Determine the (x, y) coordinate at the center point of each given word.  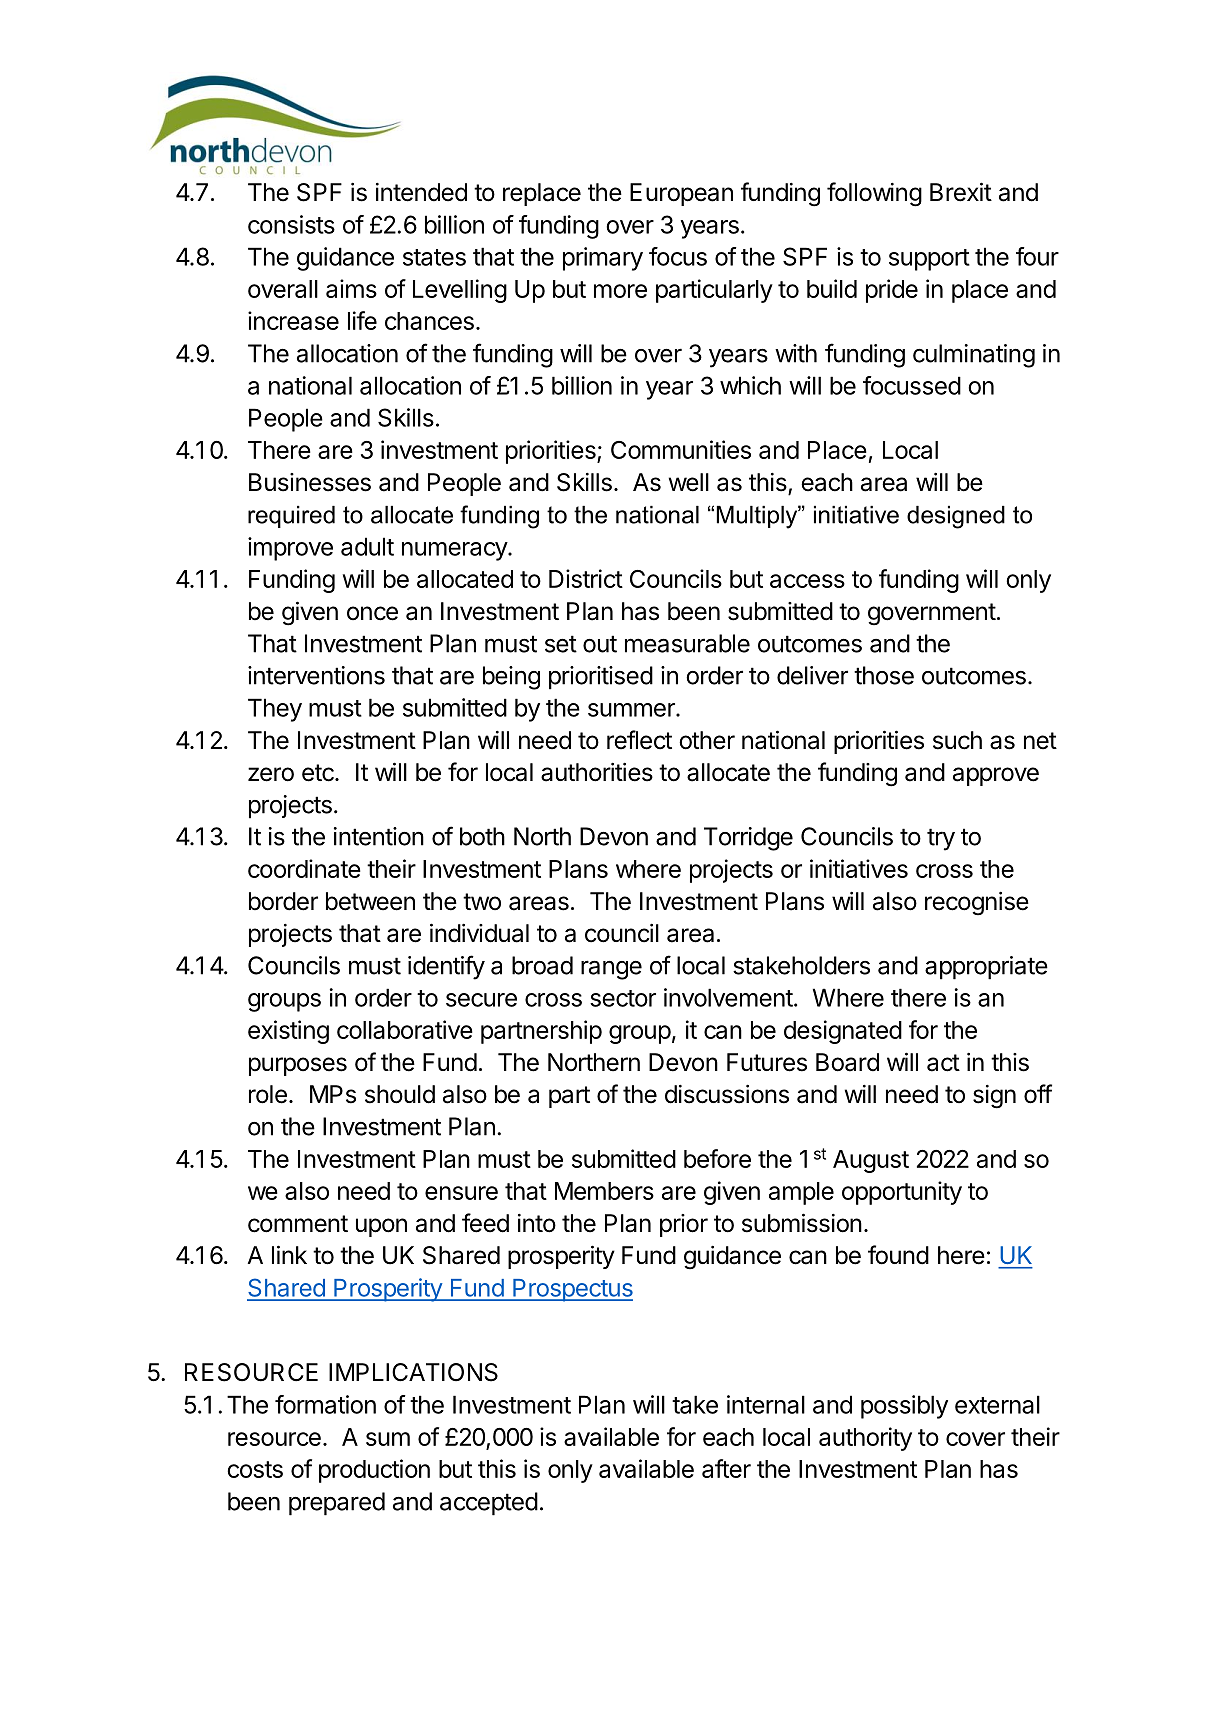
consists (291, 224)
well (689, 482)
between (370, 901)
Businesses (310, 482)
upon (381, 1227)
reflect (639, 740)
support (929, 260)
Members (604, 1191)
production (374, 1471)
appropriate (986, 968)
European (681, 194)
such (957, 740)
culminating (974, 356)
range (611, 970)
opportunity (902, 1193)
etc (319, 773)
